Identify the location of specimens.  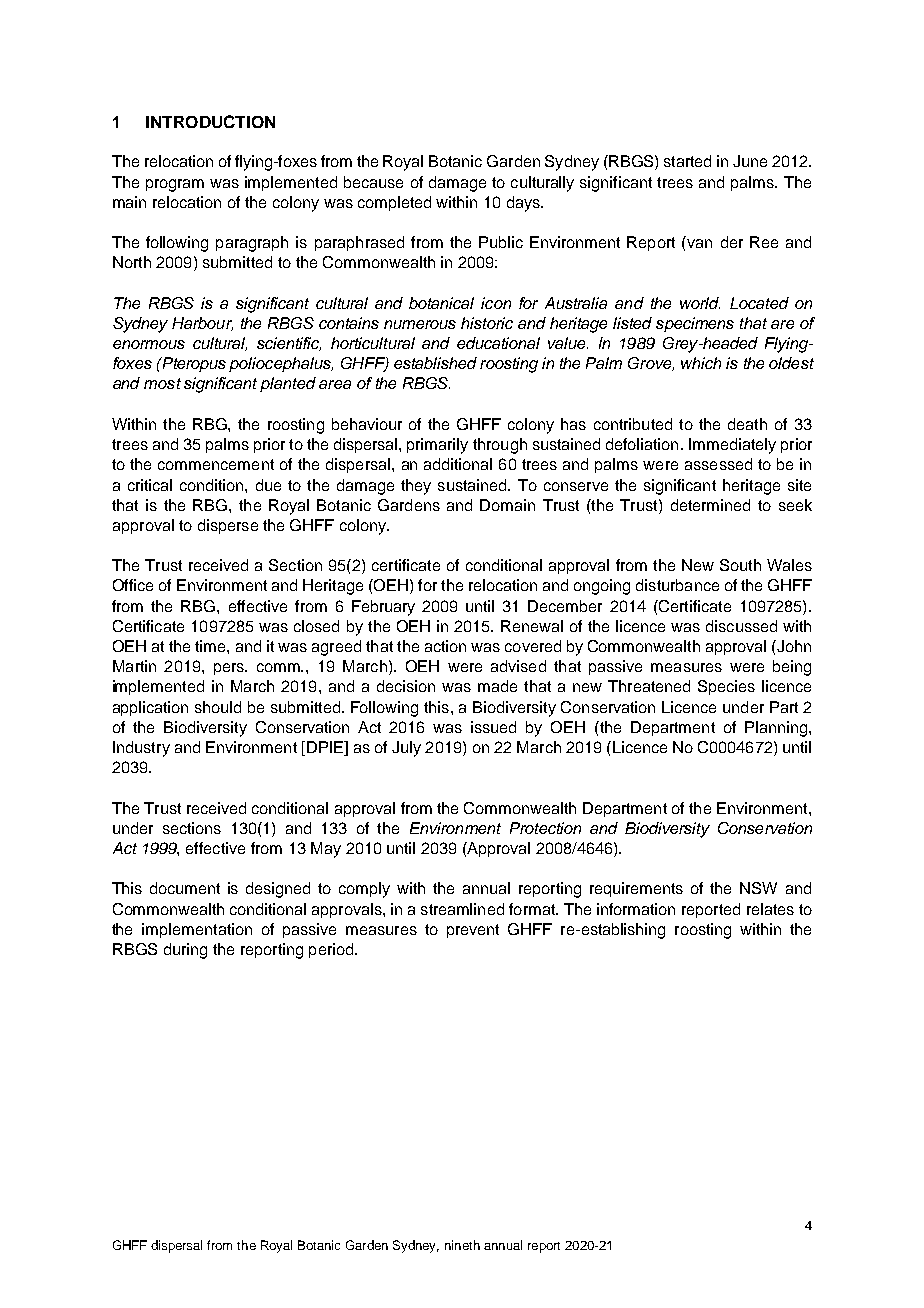
(695, 324).
